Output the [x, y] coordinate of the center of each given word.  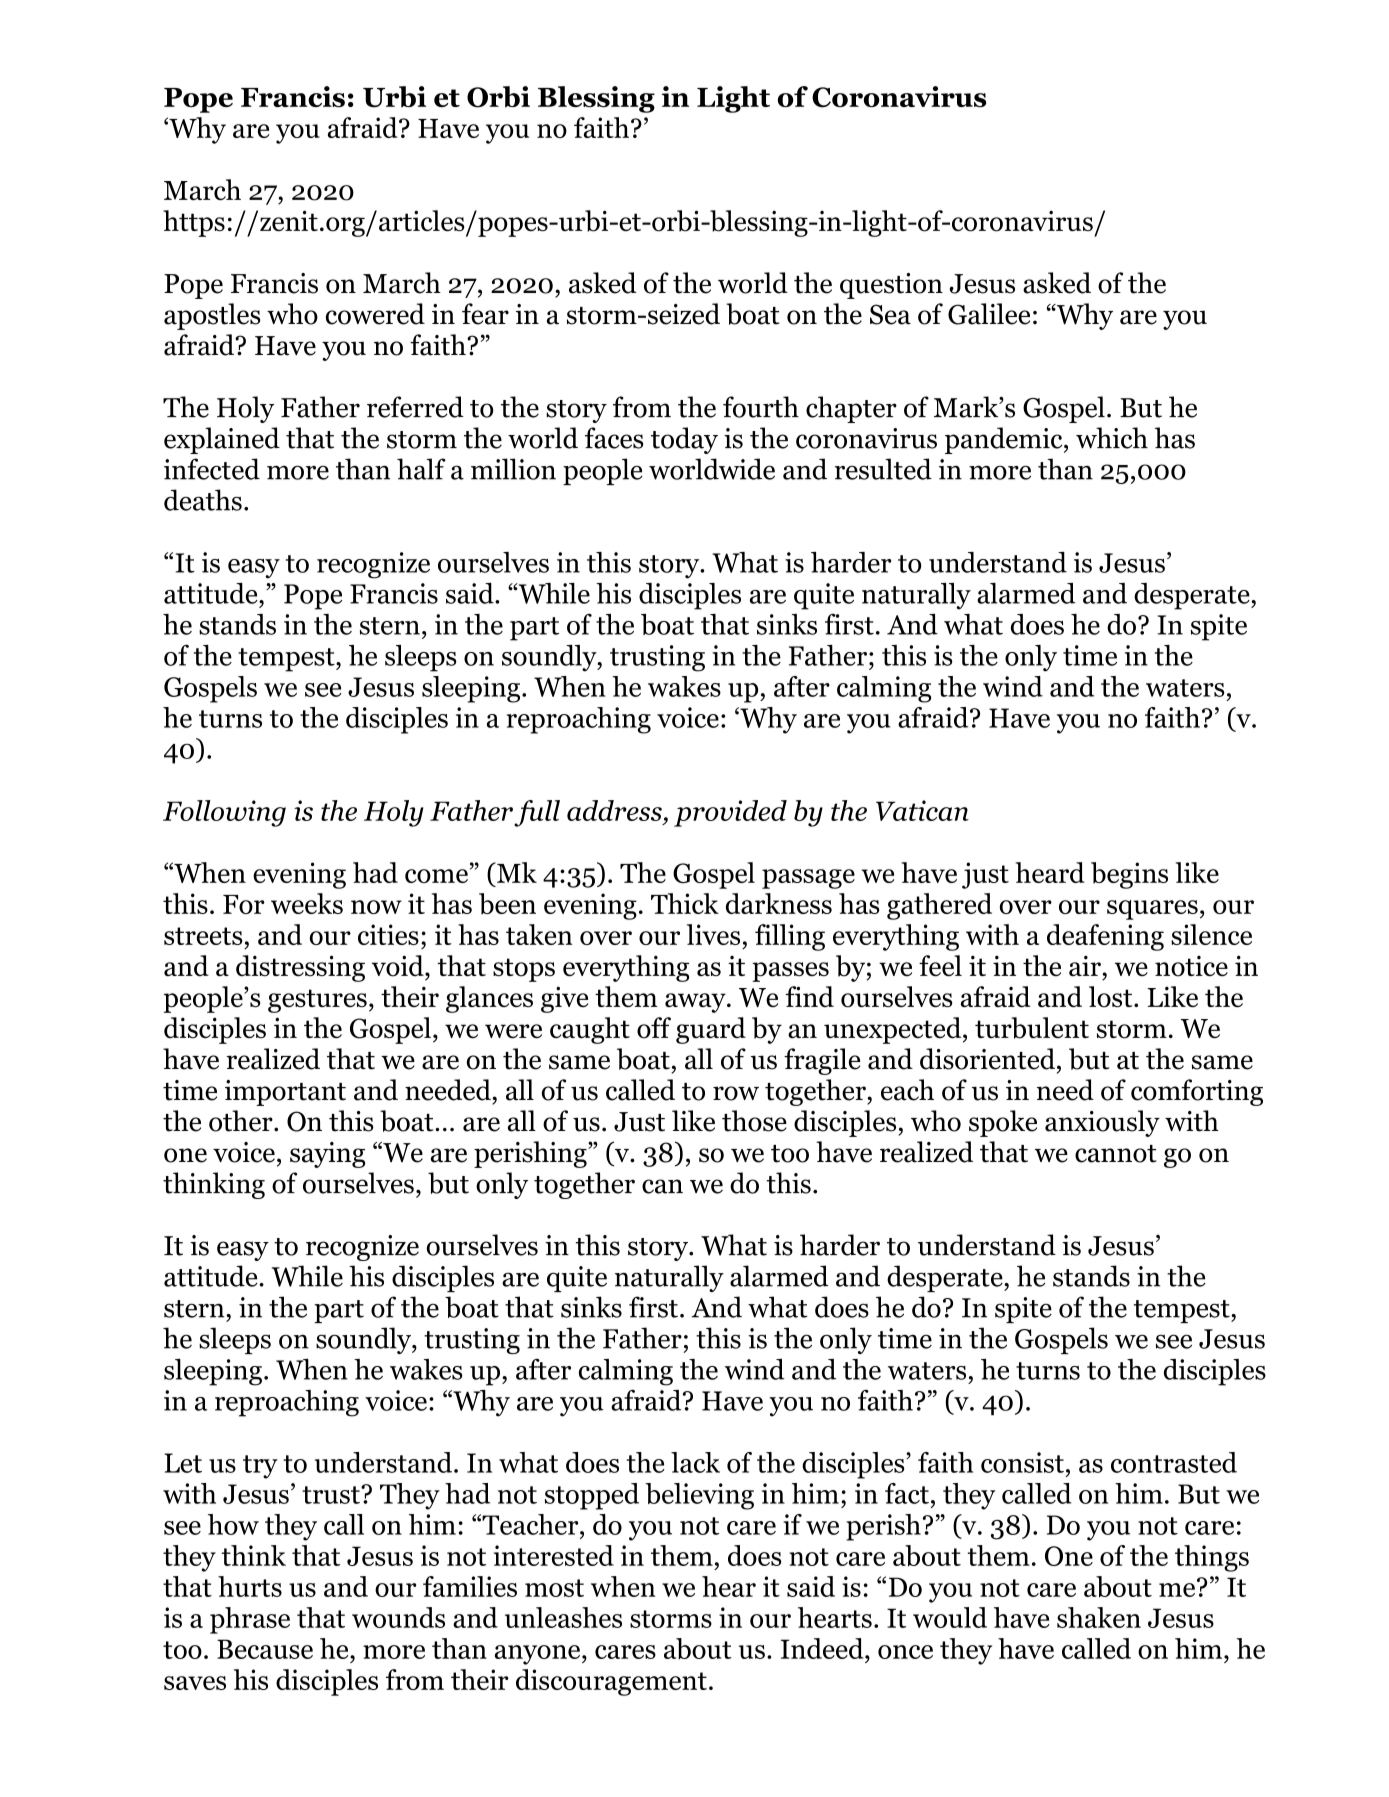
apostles [212, 316]
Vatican [922, 810]
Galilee [989, 314]
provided [730, 813]
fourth [761, 407]
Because [265, 1649]
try [260, 1467]
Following [224, 813]
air [1086, 965]
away [696, 1003]
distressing [300, 968]
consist [1022, 1462]
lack [695, 1462]
